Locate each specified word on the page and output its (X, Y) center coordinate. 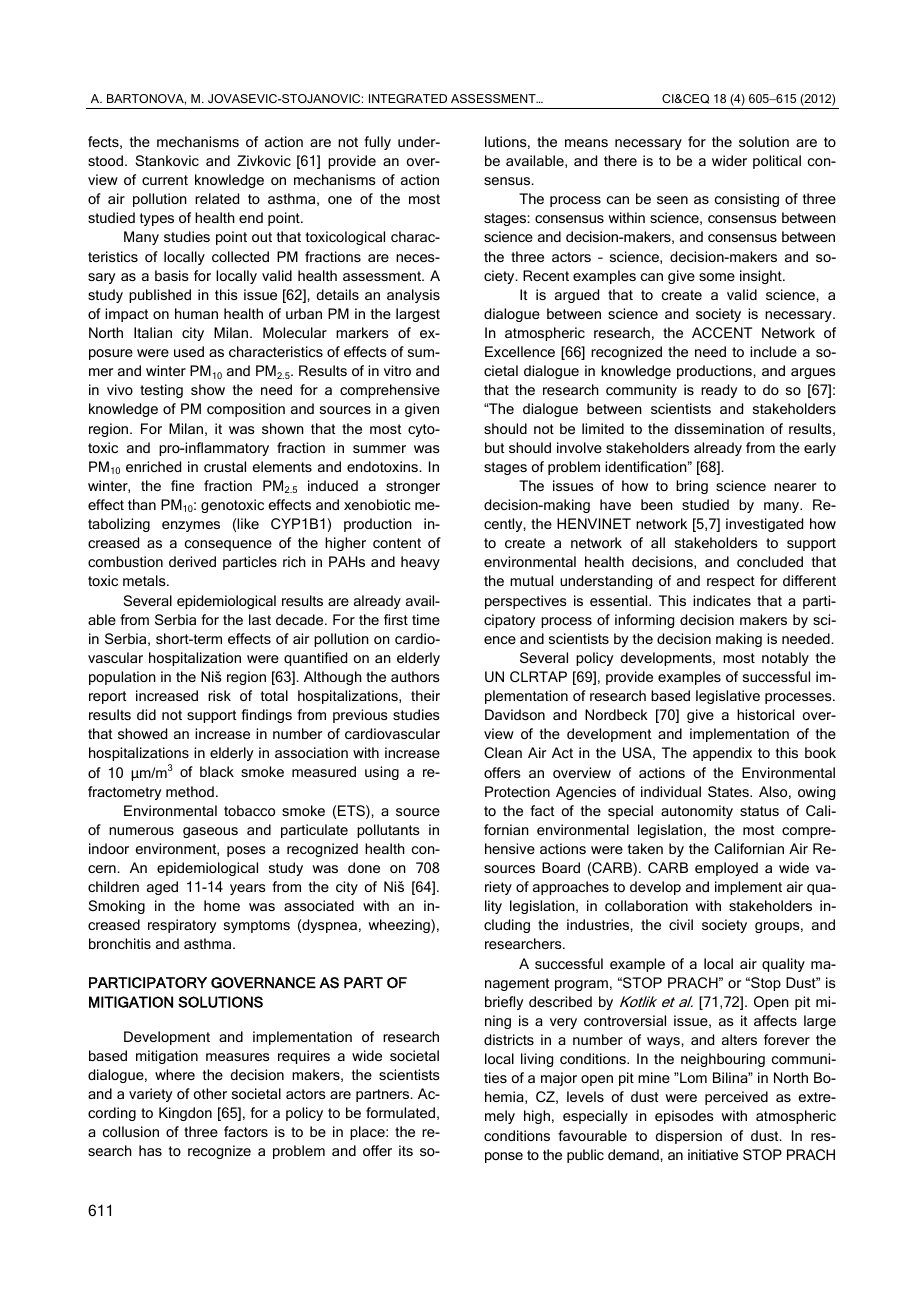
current (165, 180)
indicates (722, 600)
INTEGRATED (408, 98)
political (777, 162)
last (260, 619)
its (406, 1150)
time (426, 619)
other (210, 1093)
